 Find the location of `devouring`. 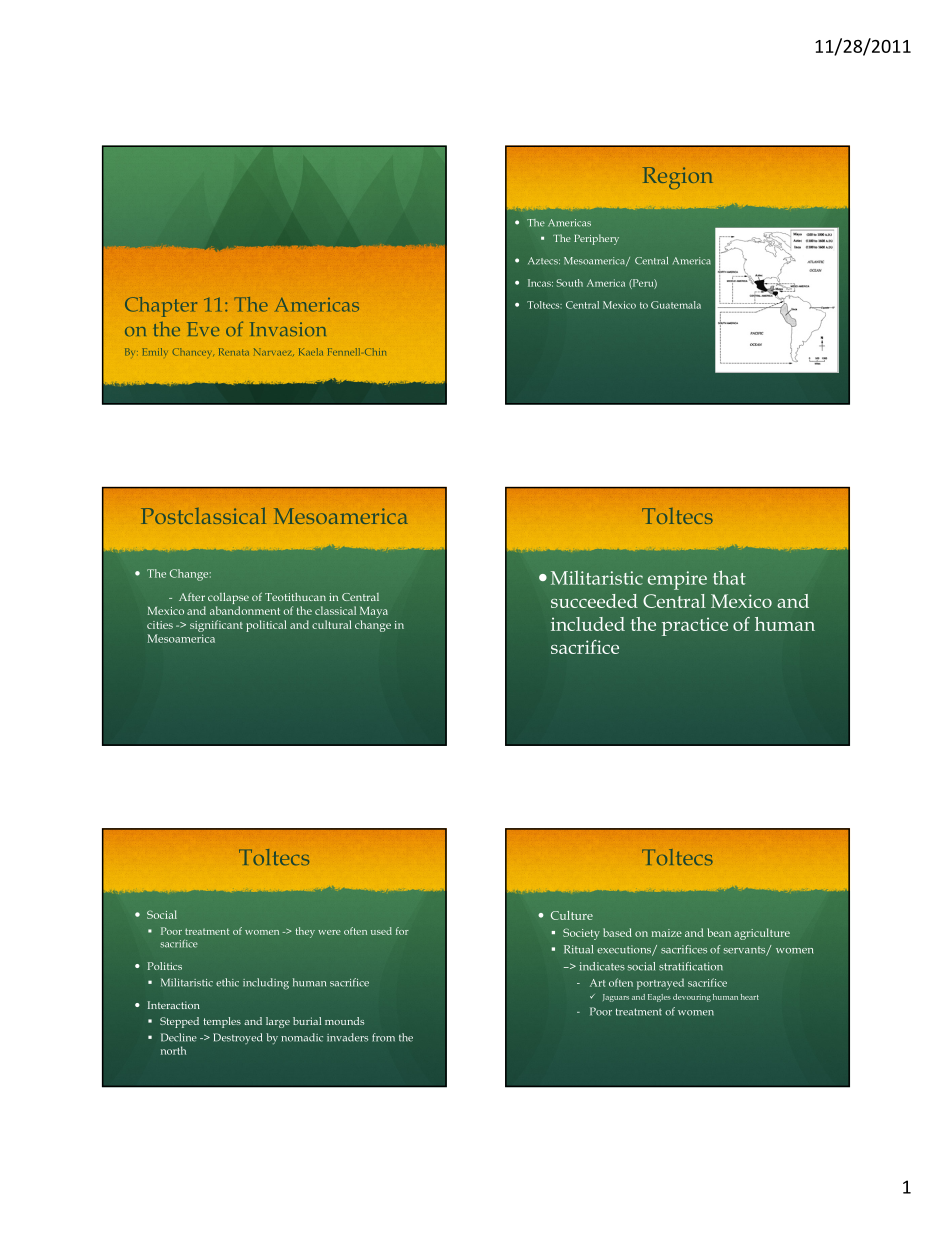

devouring is located at coordinates (692, 998).
